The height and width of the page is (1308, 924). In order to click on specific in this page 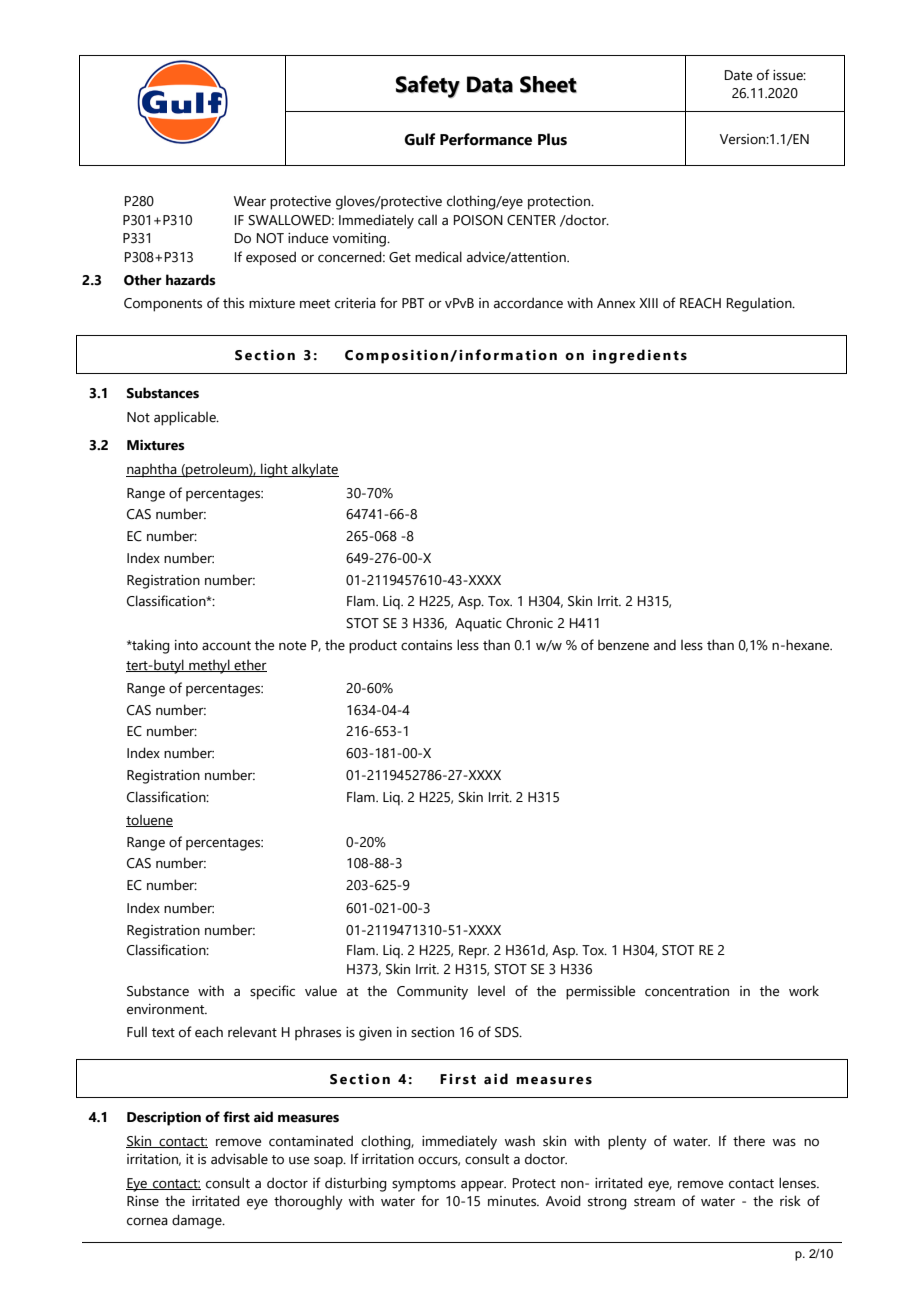, I will do `click(272, 992)`.
